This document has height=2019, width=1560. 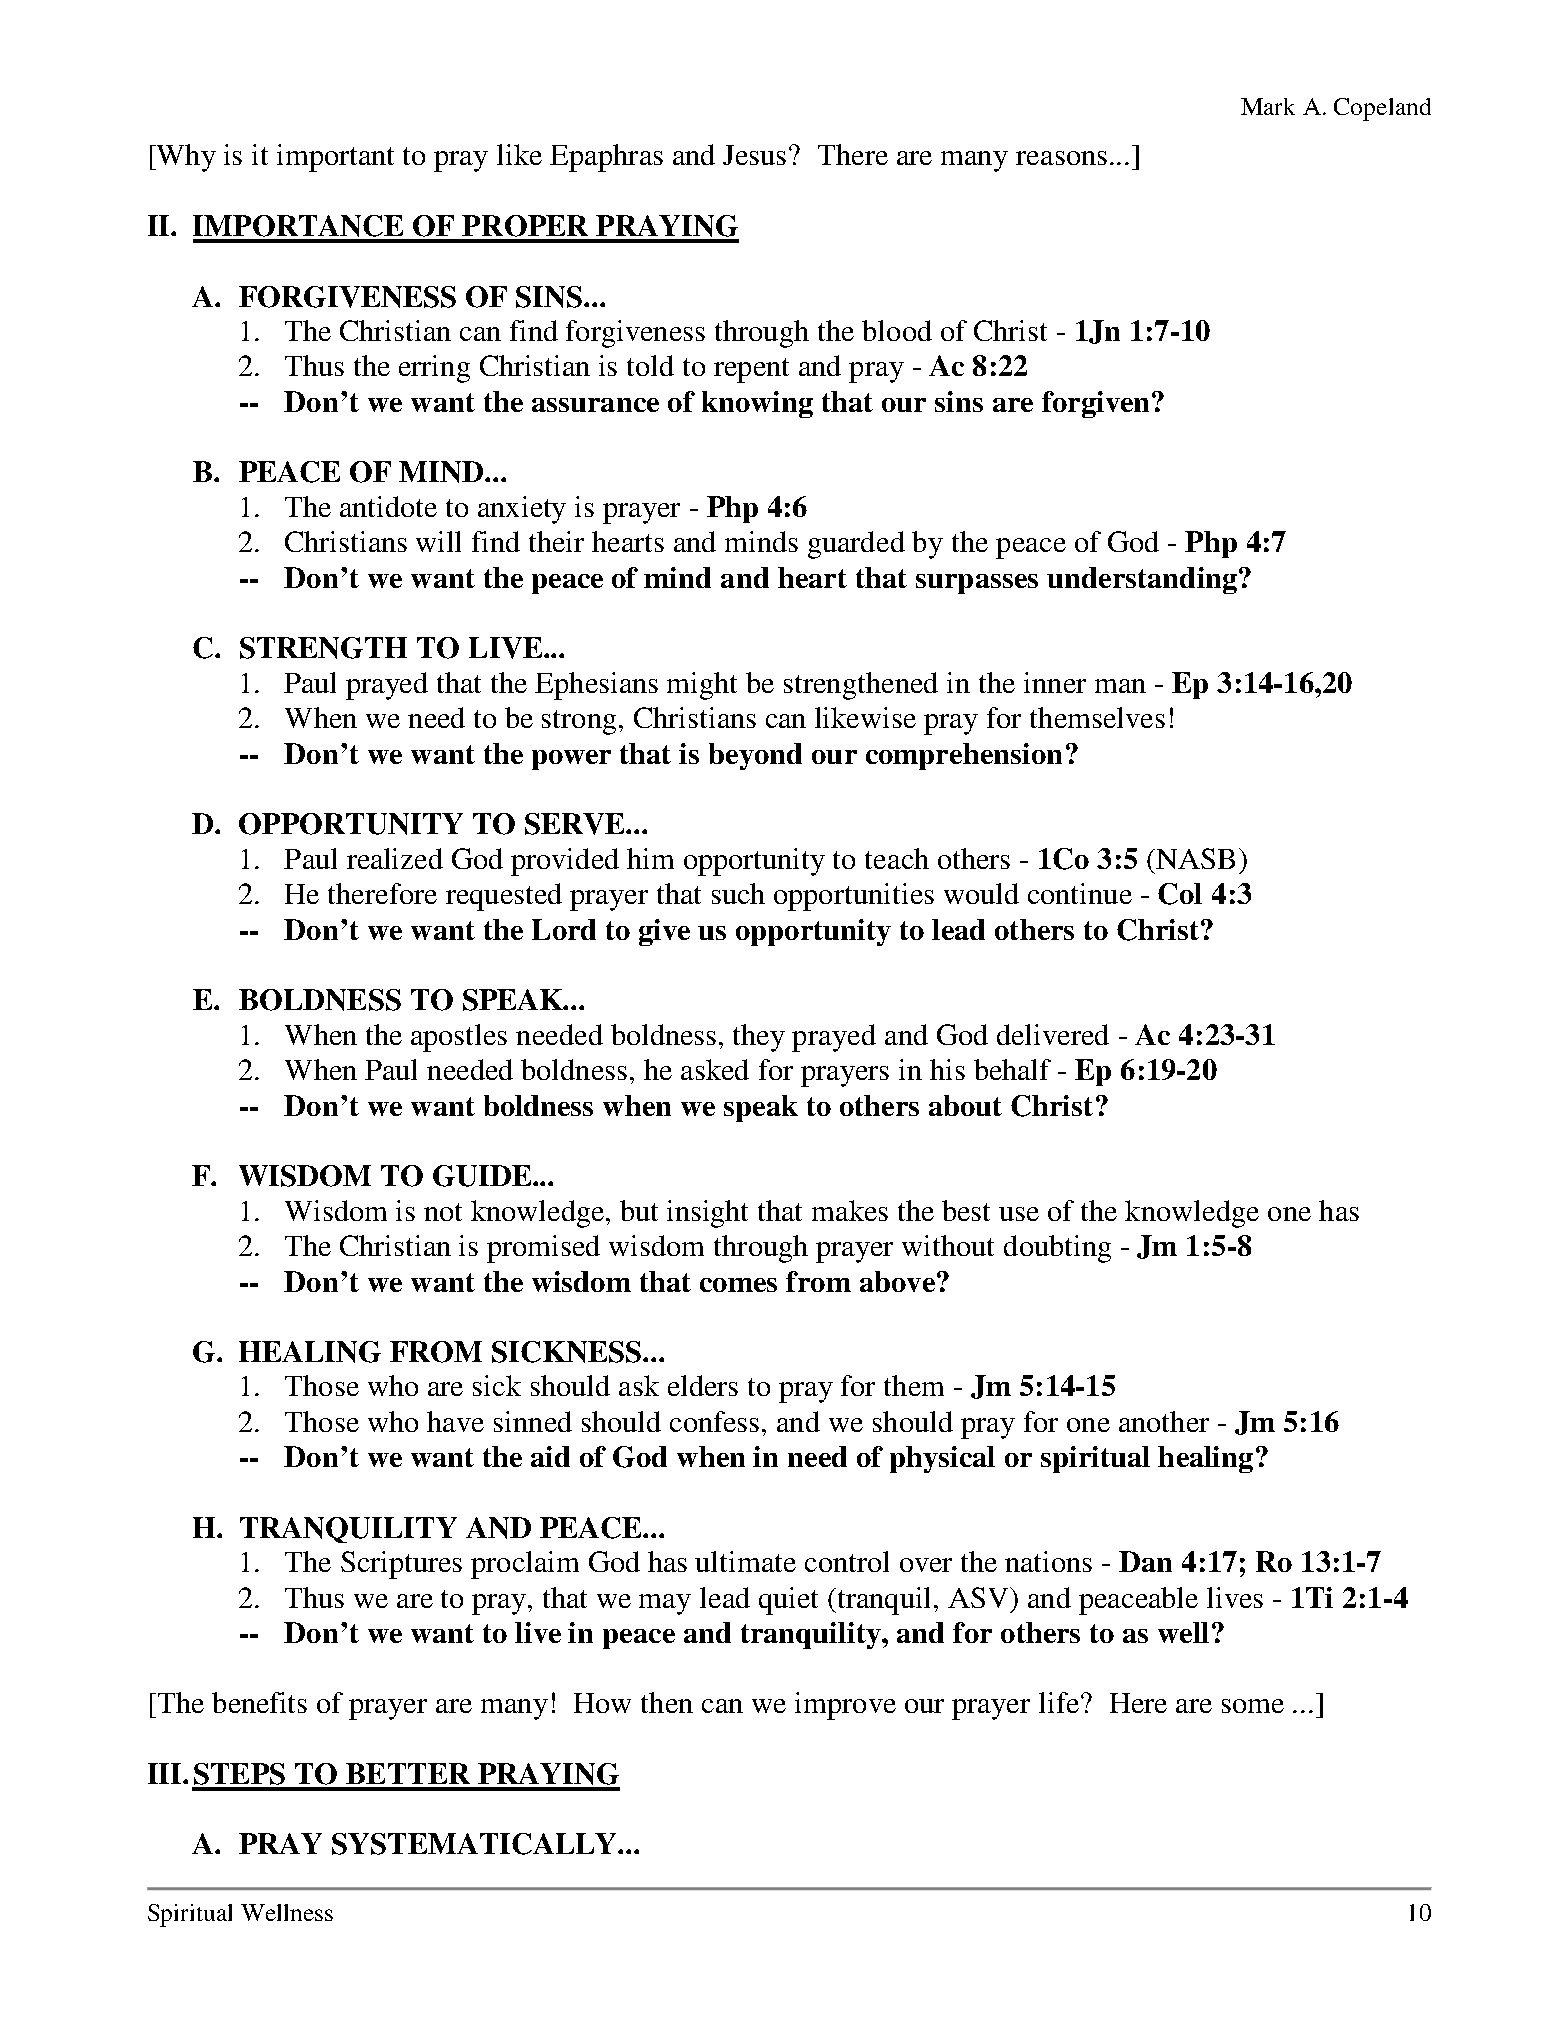 I want to click on understanding, so click(x=1142, y=580).
